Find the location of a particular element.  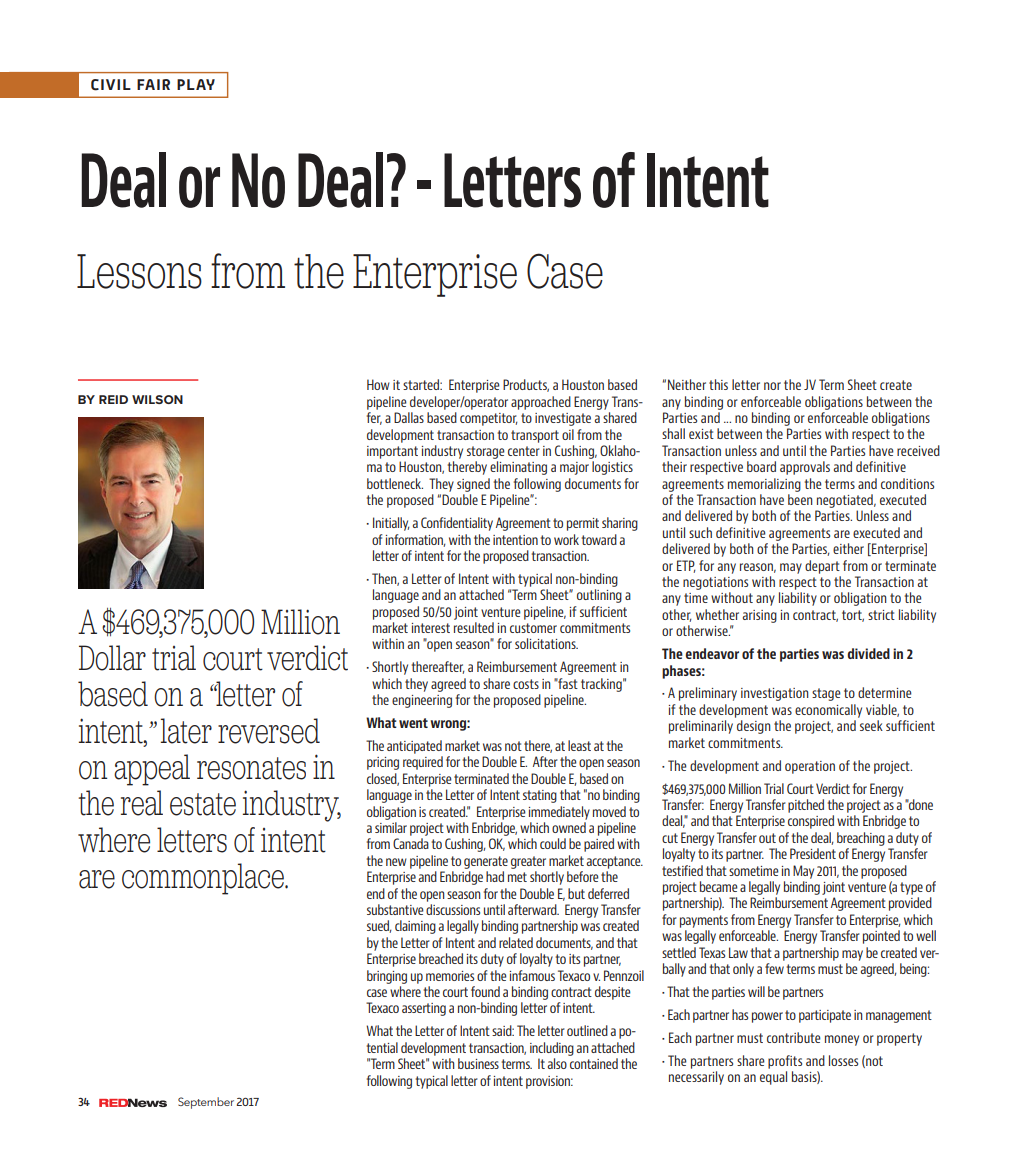

operation is located at coordinates (810, 767).
